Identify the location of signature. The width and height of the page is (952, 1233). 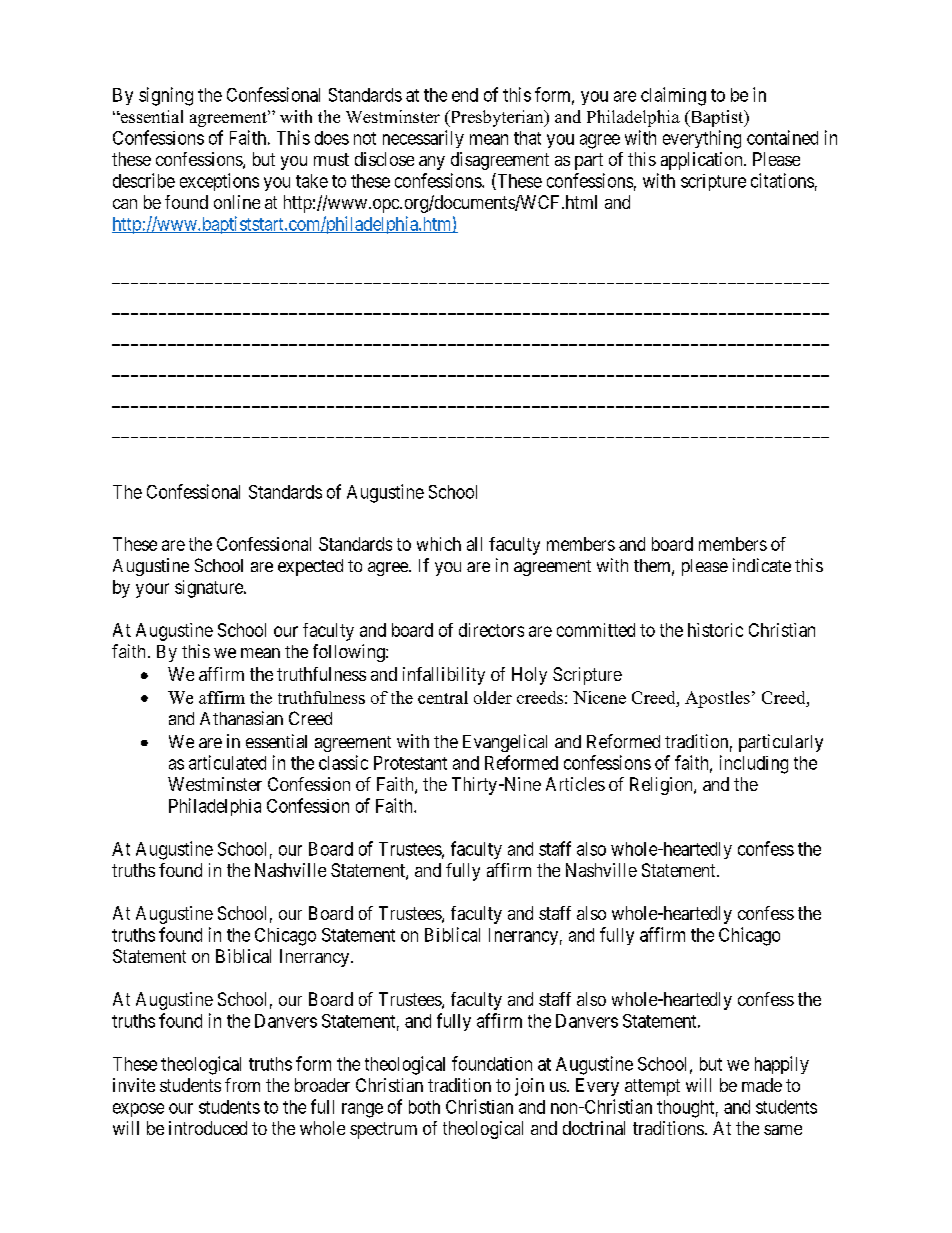
(210, 589).
